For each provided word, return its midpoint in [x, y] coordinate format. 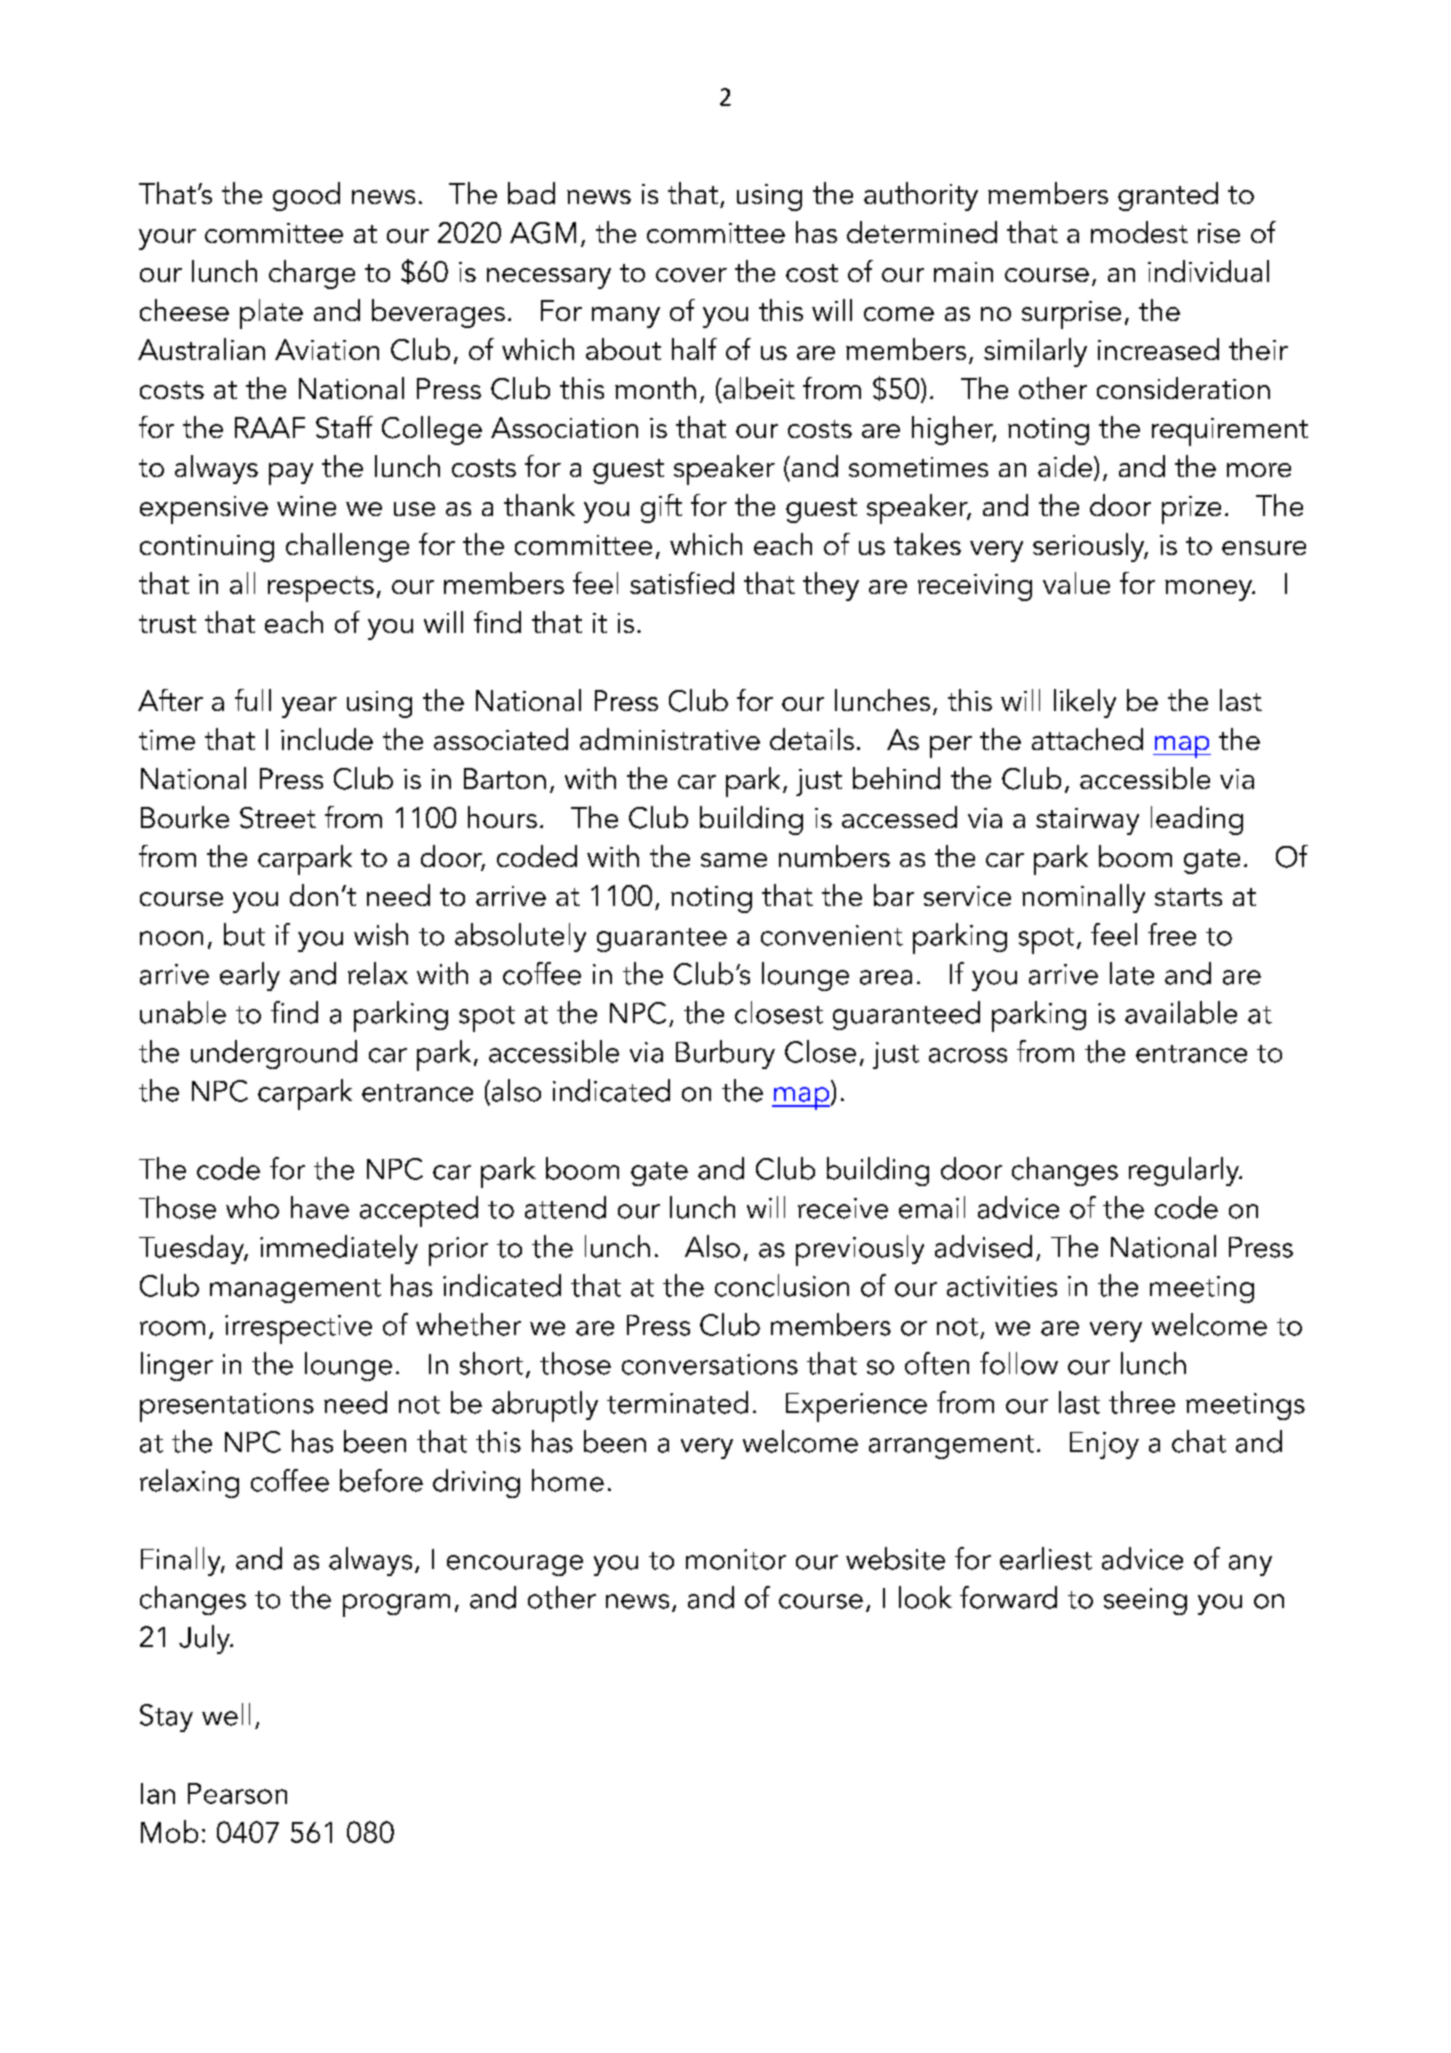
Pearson [237, 1793]
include [327, 739]
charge [312, 274]
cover [691, 275]
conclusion [782, 1285]
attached [1087, 739]
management [295, 1291]
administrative [670, 739]
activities [1002, 1286]
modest [1139, 232]
